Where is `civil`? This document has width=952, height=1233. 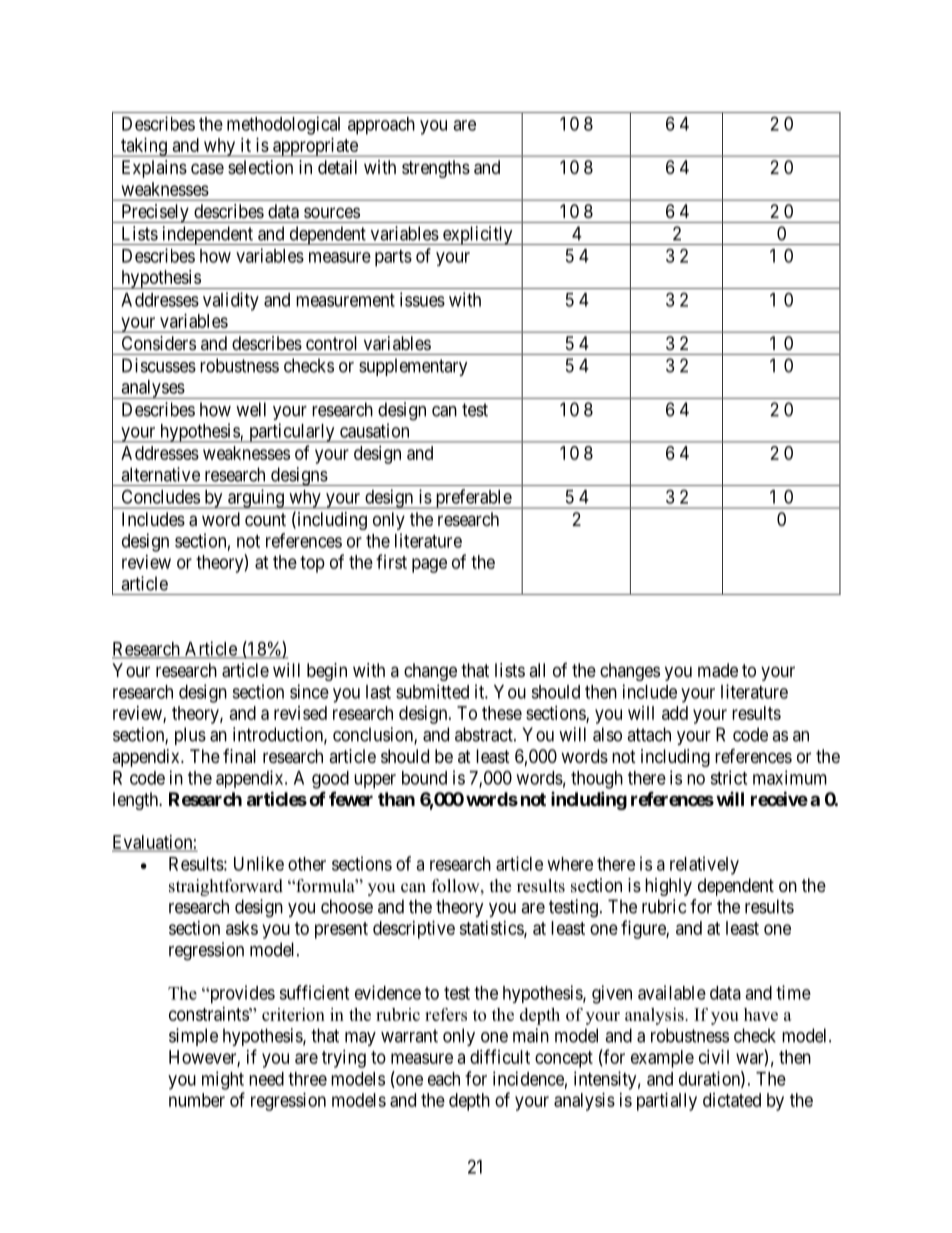
civil is located at coordinates (714, 1057).
